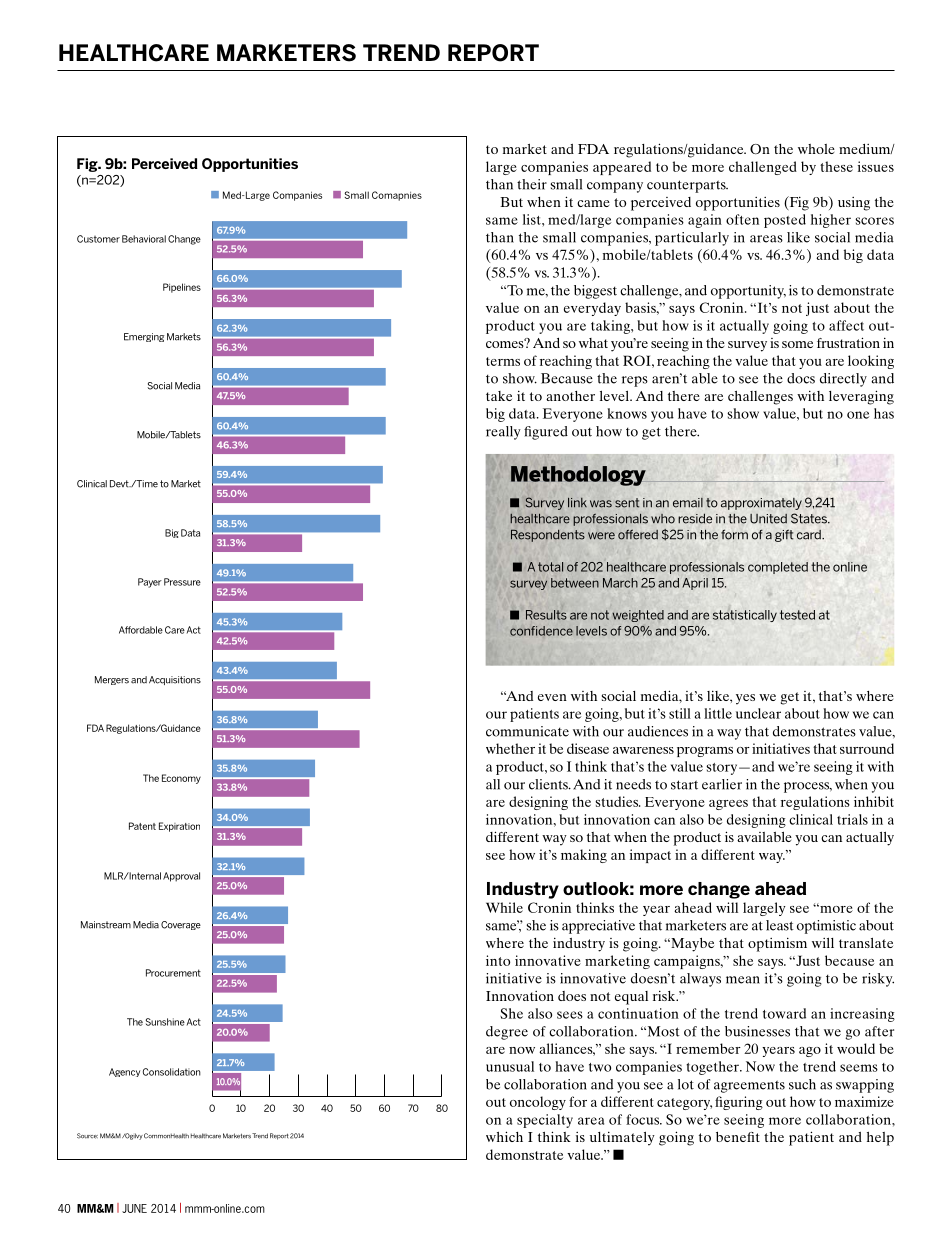  Describe the element at coordinates (532, 184) in the document. I see `their` at that location.
